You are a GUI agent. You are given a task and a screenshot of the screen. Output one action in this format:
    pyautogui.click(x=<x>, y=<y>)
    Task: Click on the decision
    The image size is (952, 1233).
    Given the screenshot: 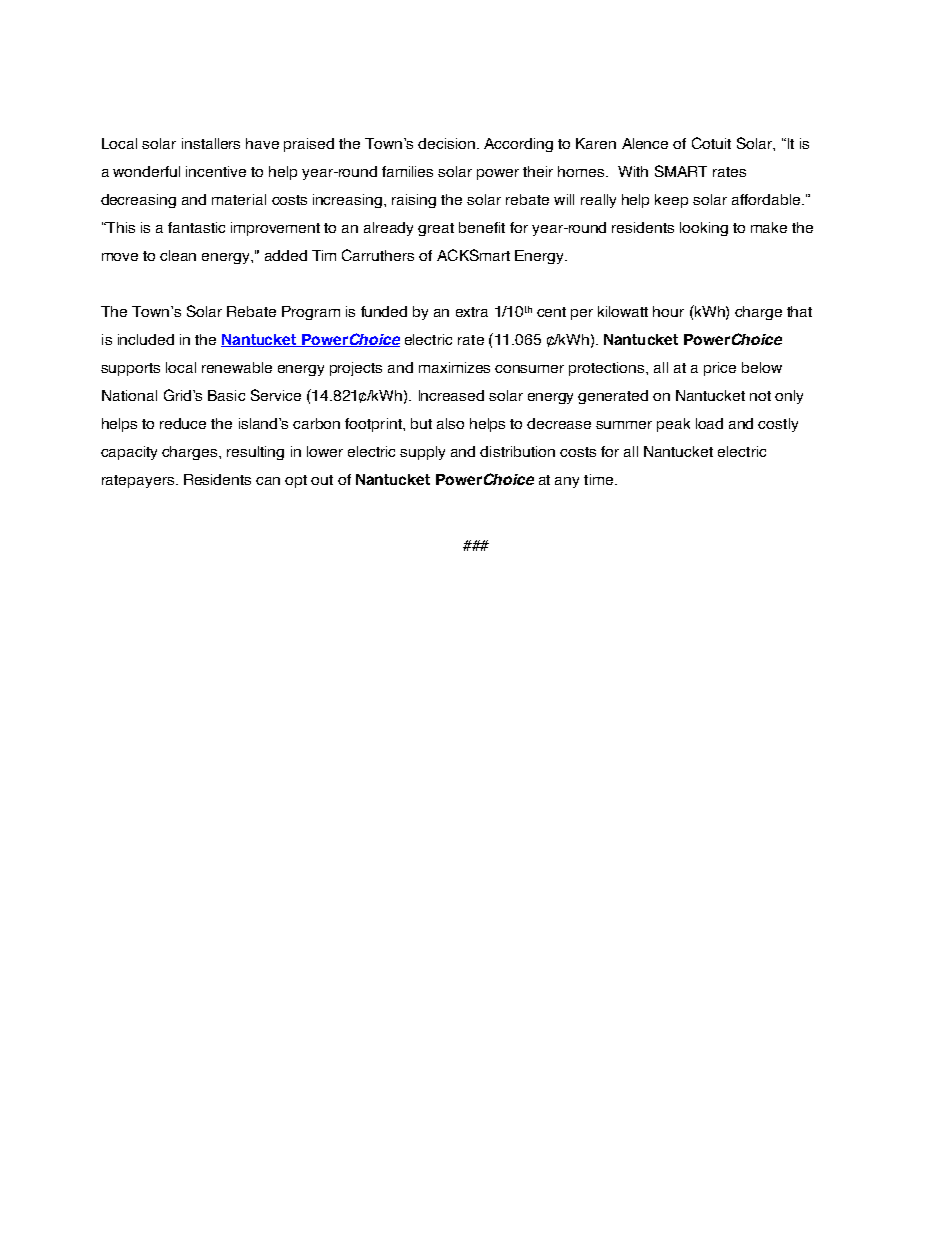 What is the action you would take?
    pyautogui.click(x=448, y=143)
